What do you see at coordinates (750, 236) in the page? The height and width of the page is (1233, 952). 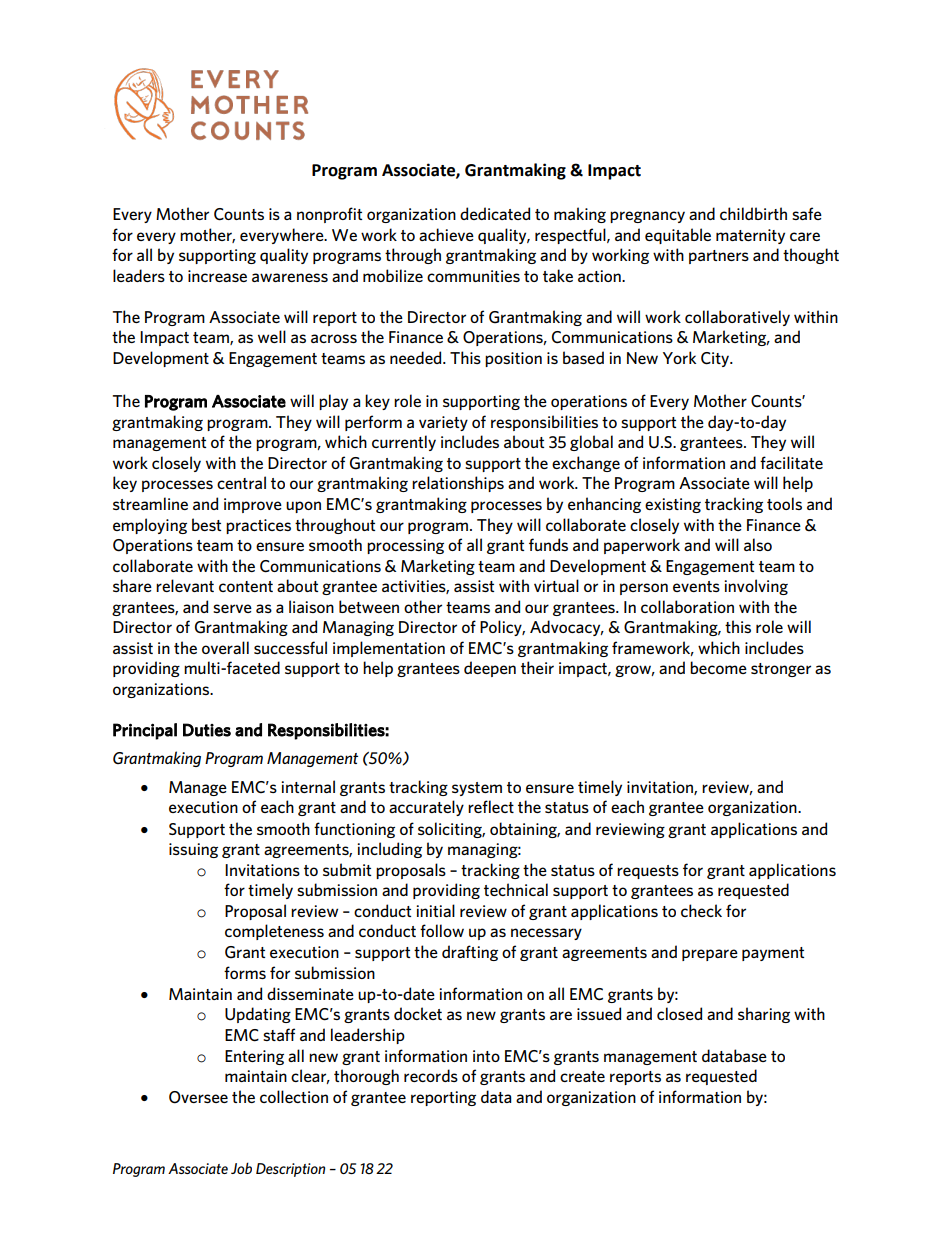 I see `maternity` at bounding box center [750, 236].
